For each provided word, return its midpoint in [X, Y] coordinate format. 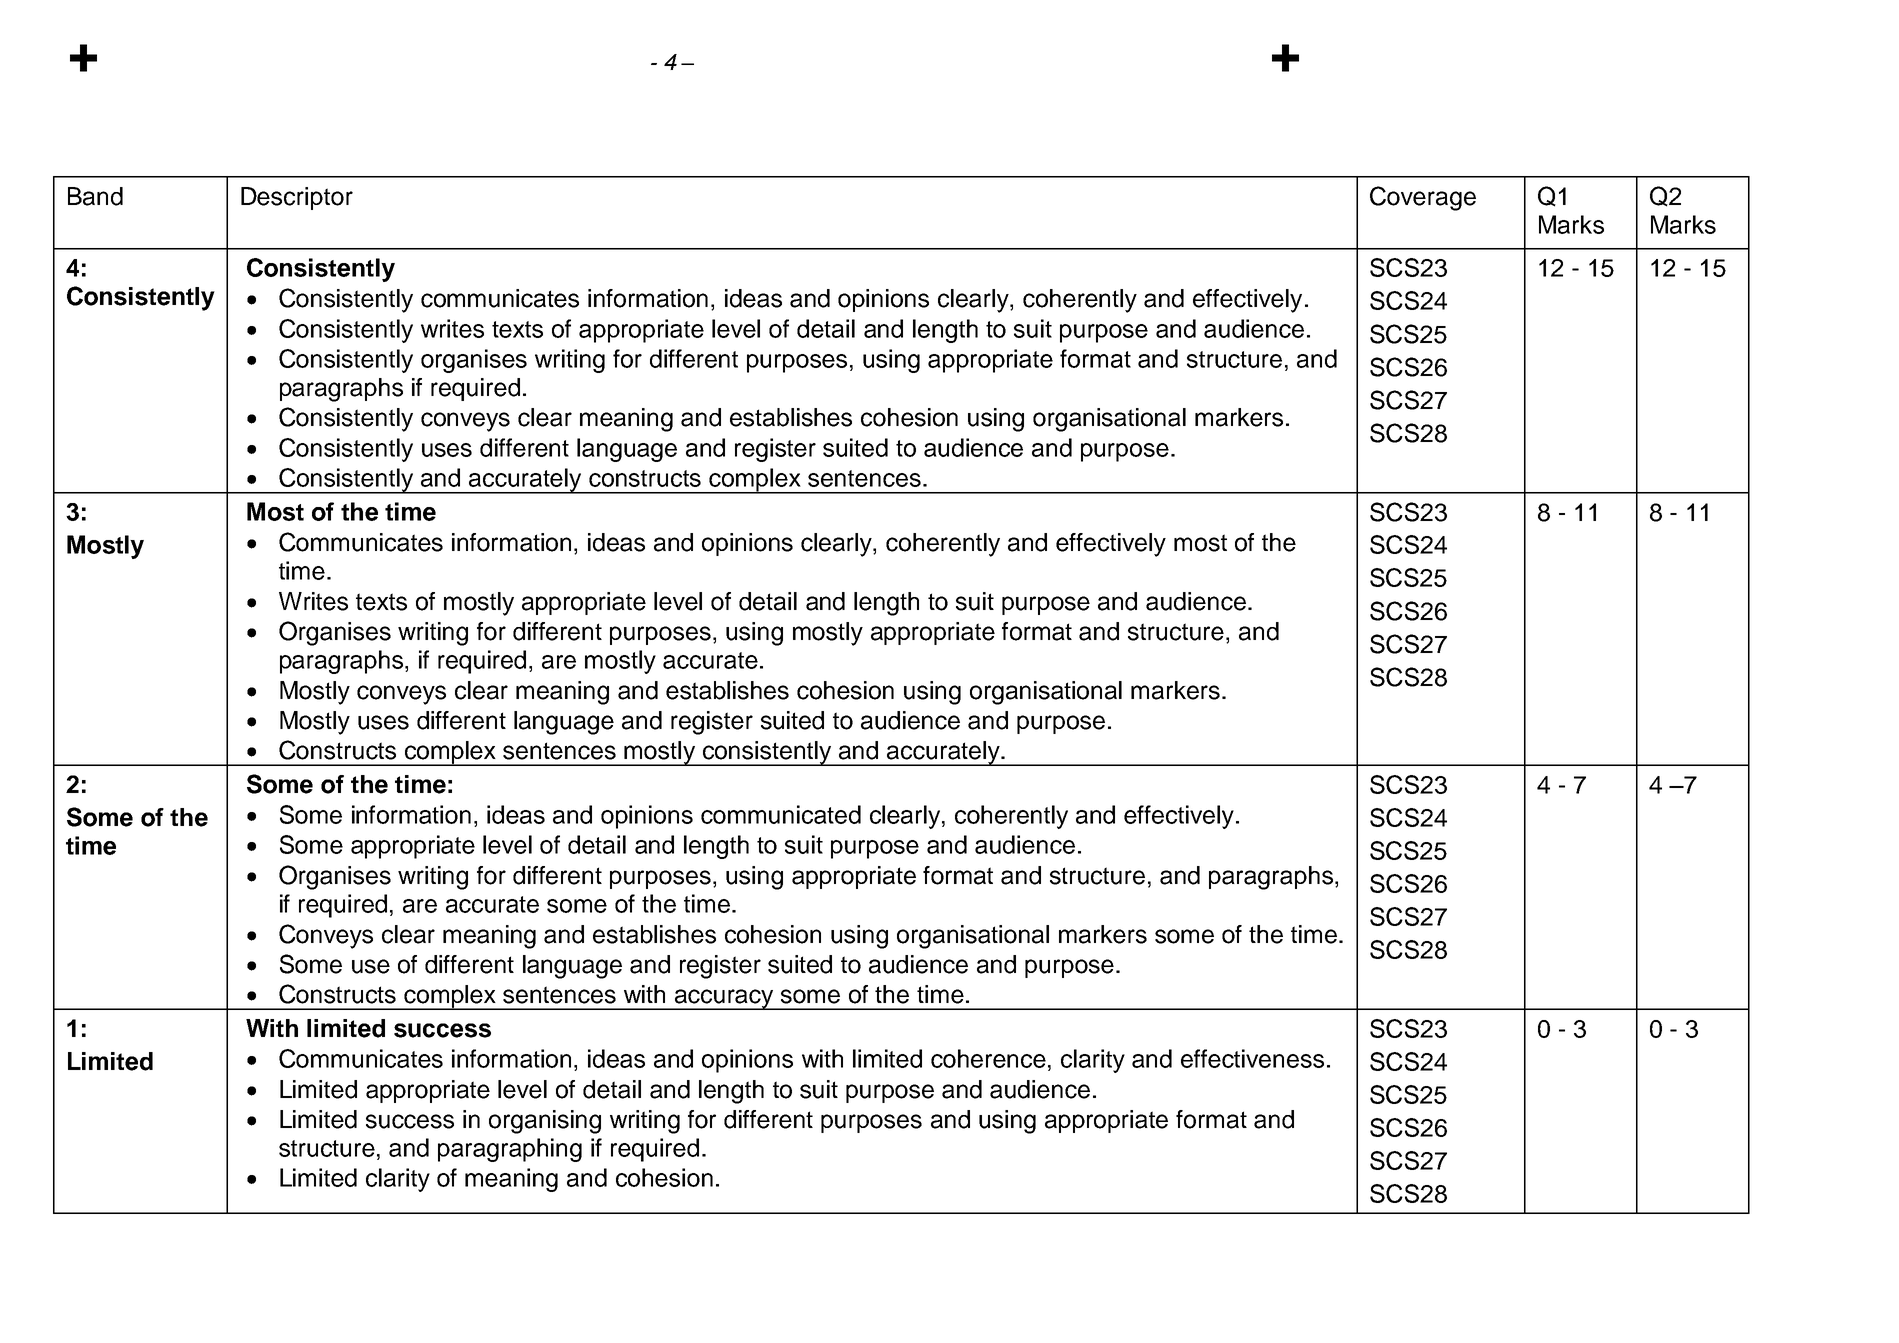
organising [545, 1122]
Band [95, 196]
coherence [988, 1058]
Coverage [1423, 198]
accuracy [724, 999]
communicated [781, 814]
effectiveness [1252, 1058]
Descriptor [297, 198]
